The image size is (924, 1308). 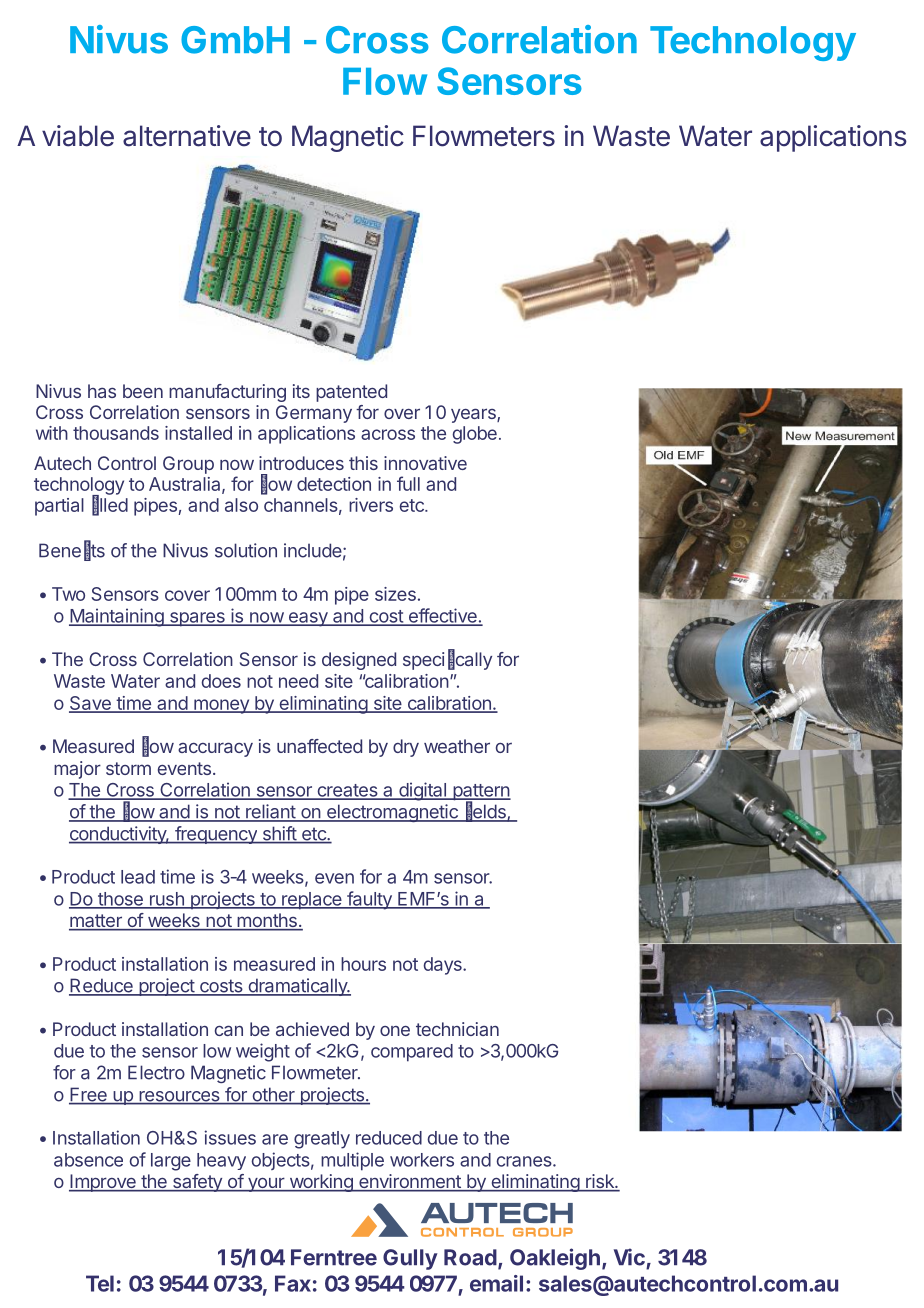 I want to click on partial, so click(x=59, y=507).
